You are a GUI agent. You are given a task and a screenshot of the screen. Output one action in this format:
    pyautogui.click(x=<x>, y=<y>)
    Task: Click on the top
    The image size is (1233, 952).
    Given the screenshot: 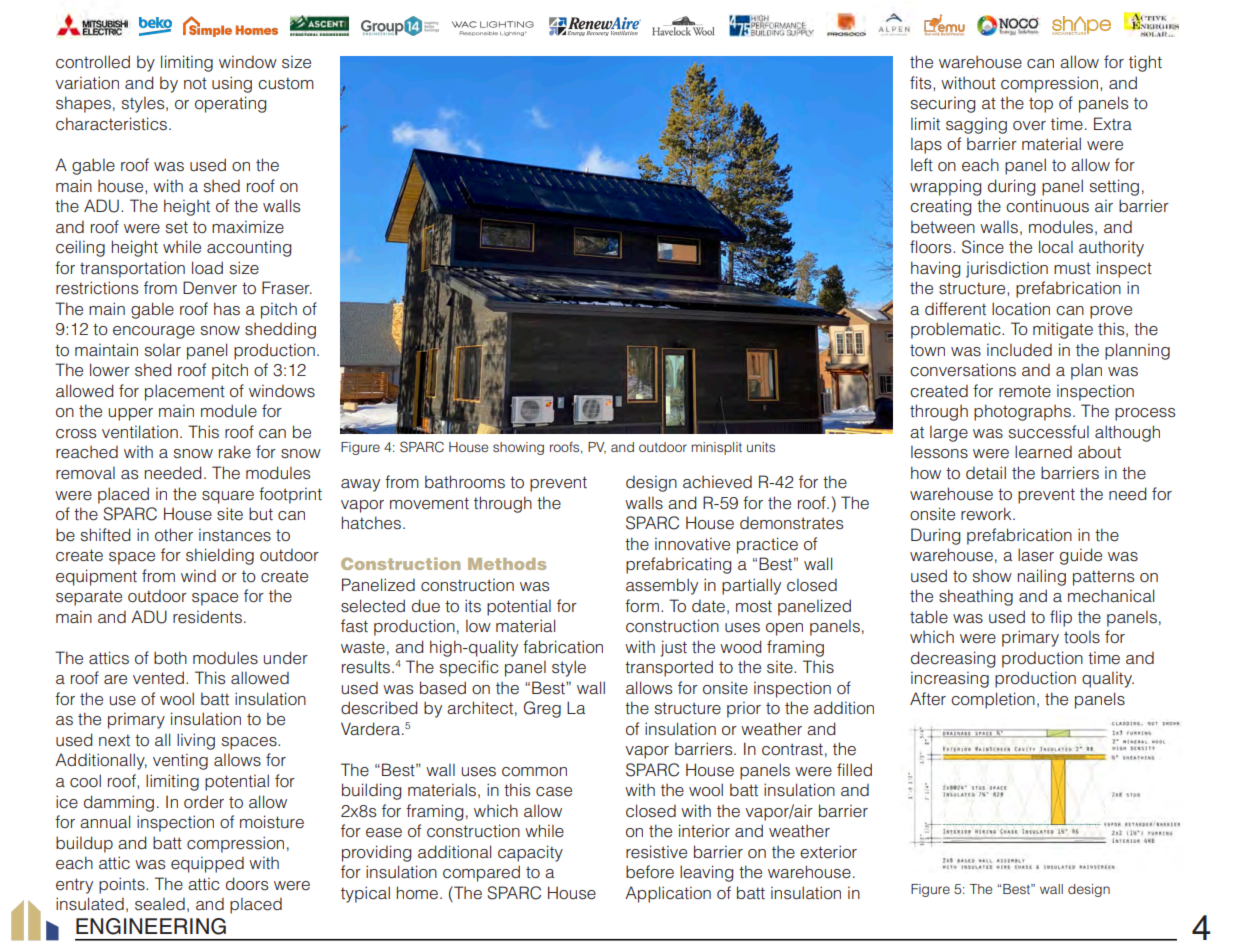 What is the action you would take?
    pyautogui.click(x=1041, y=105)
